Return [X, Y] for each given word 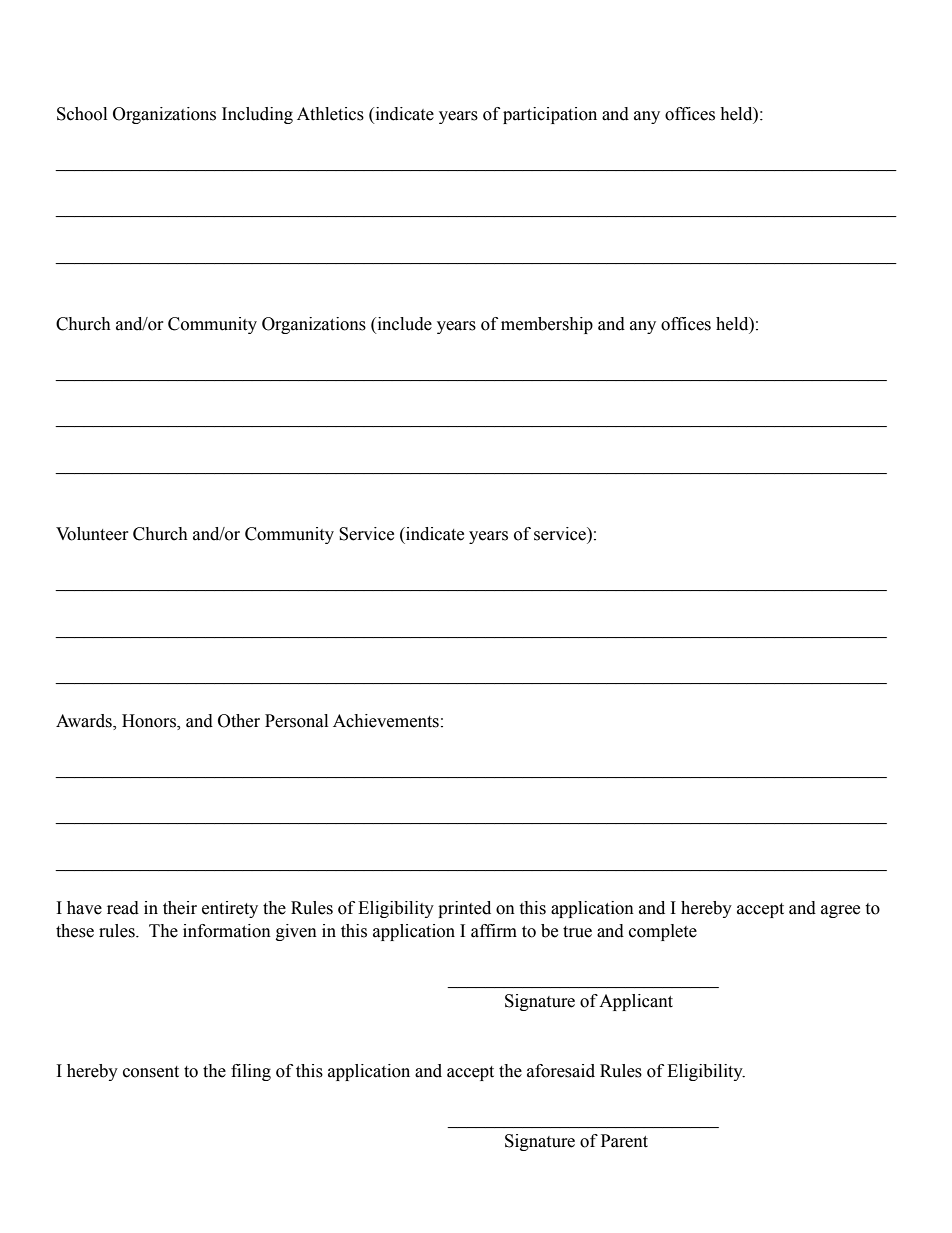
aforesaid [561, 1071]
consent [151, 1072]
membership [547, 325]
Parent [624, 1141]
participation [550, 115]
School [82, 114]
